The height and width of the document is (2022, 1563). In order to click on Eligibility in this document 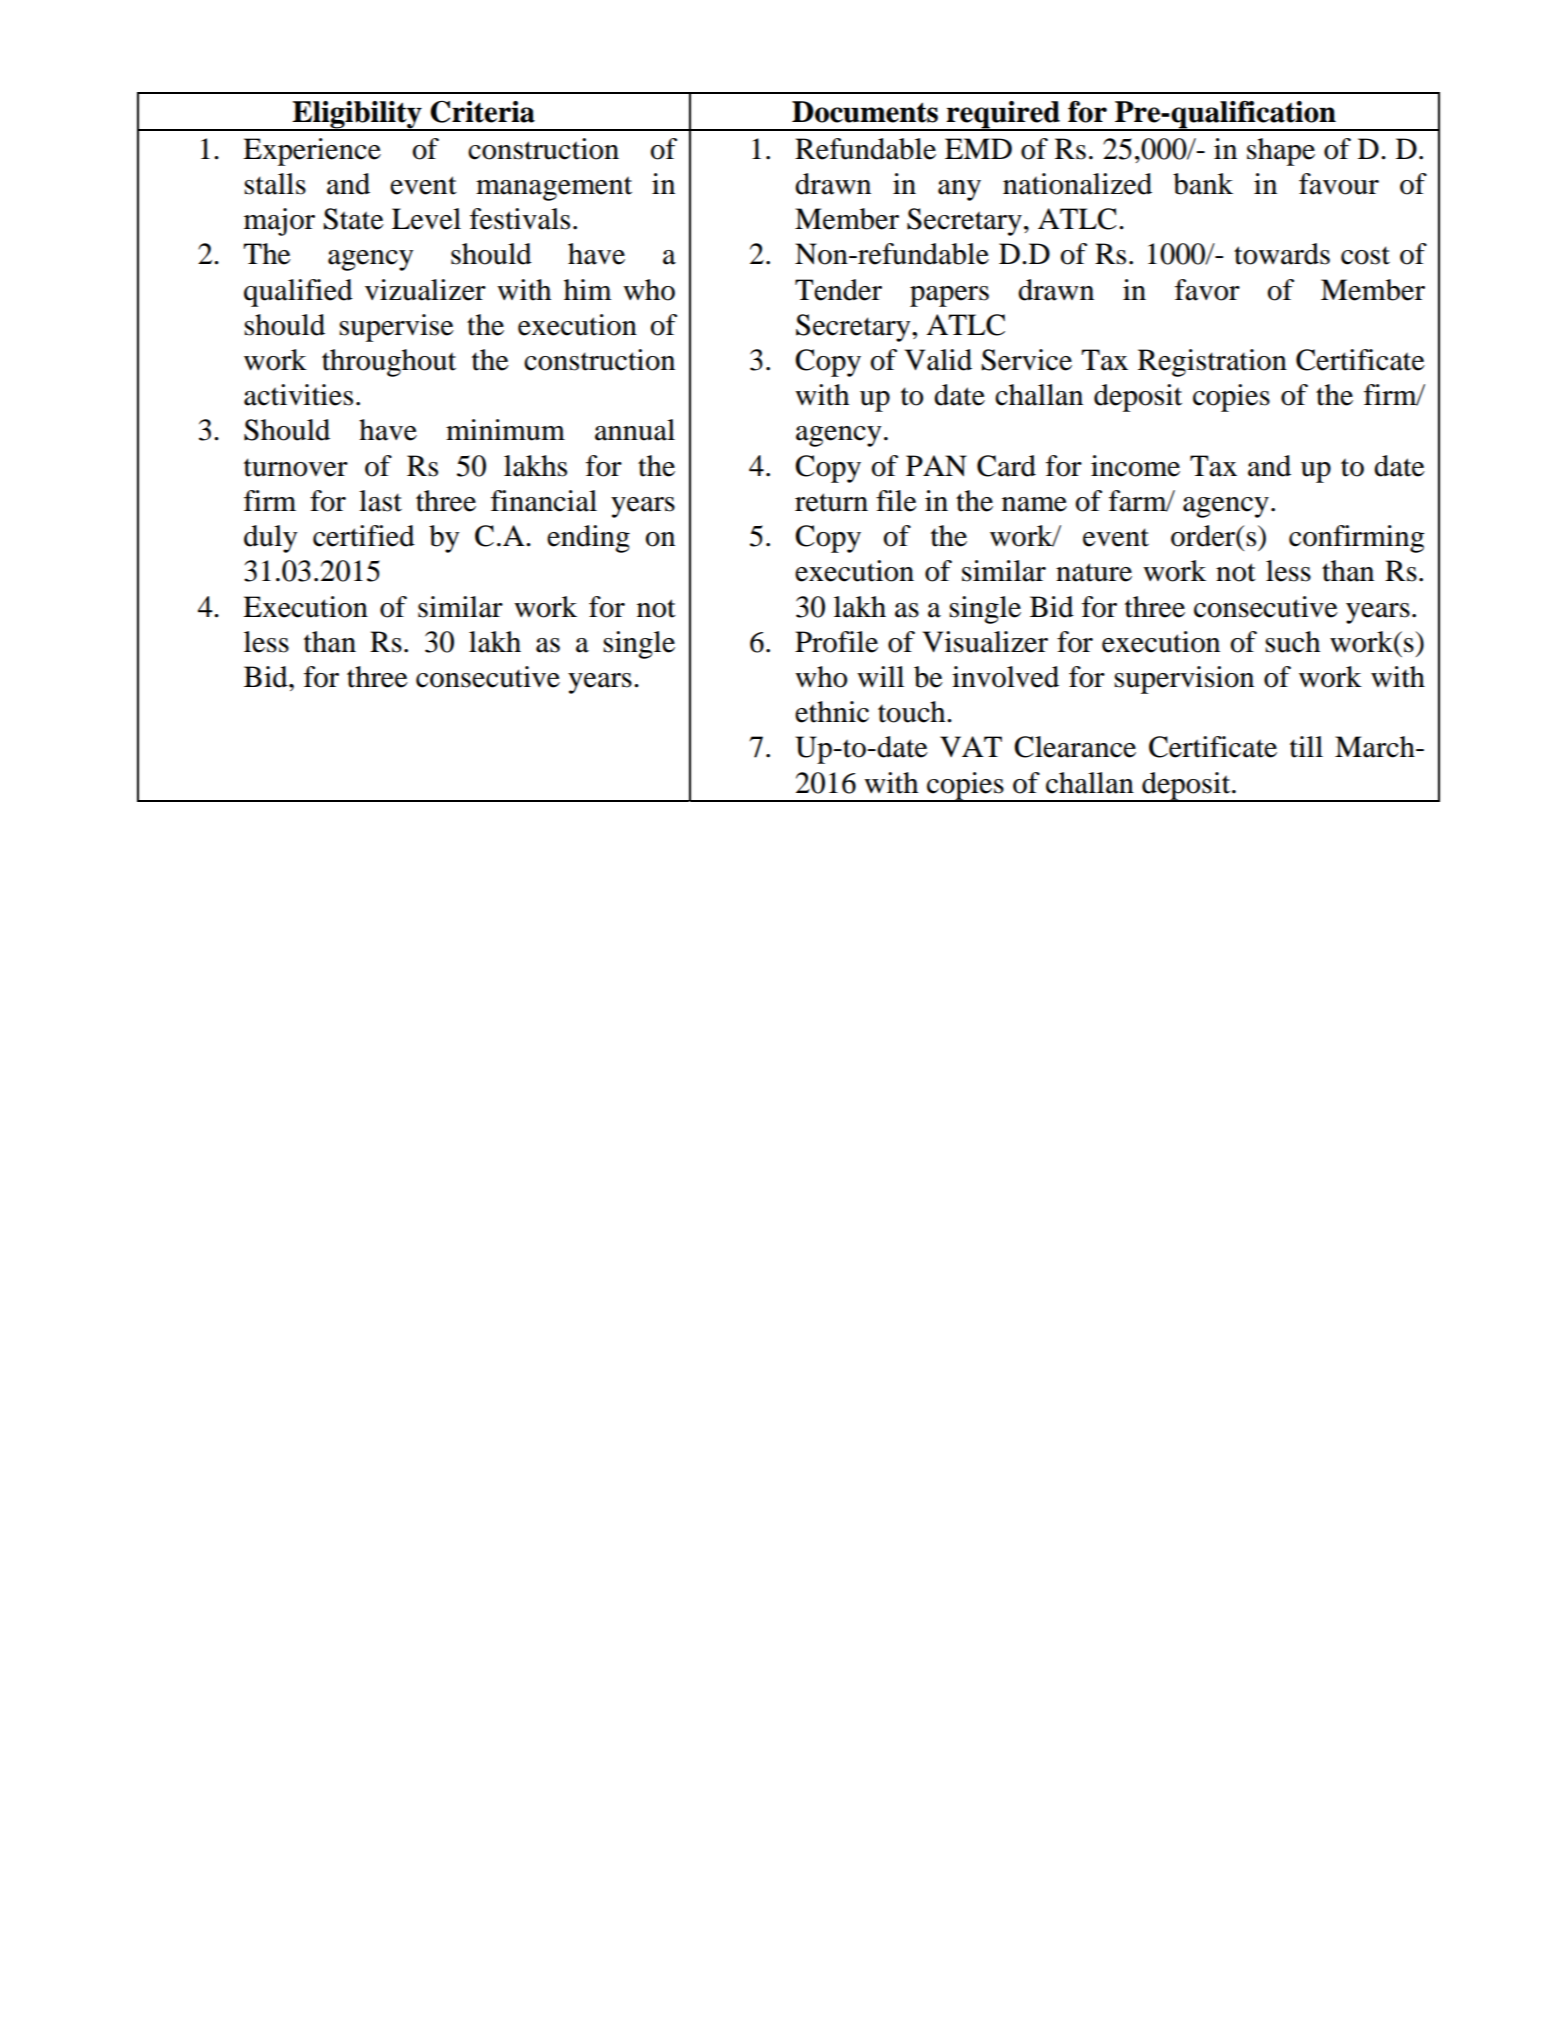, I will do `click(357, 116)`.
